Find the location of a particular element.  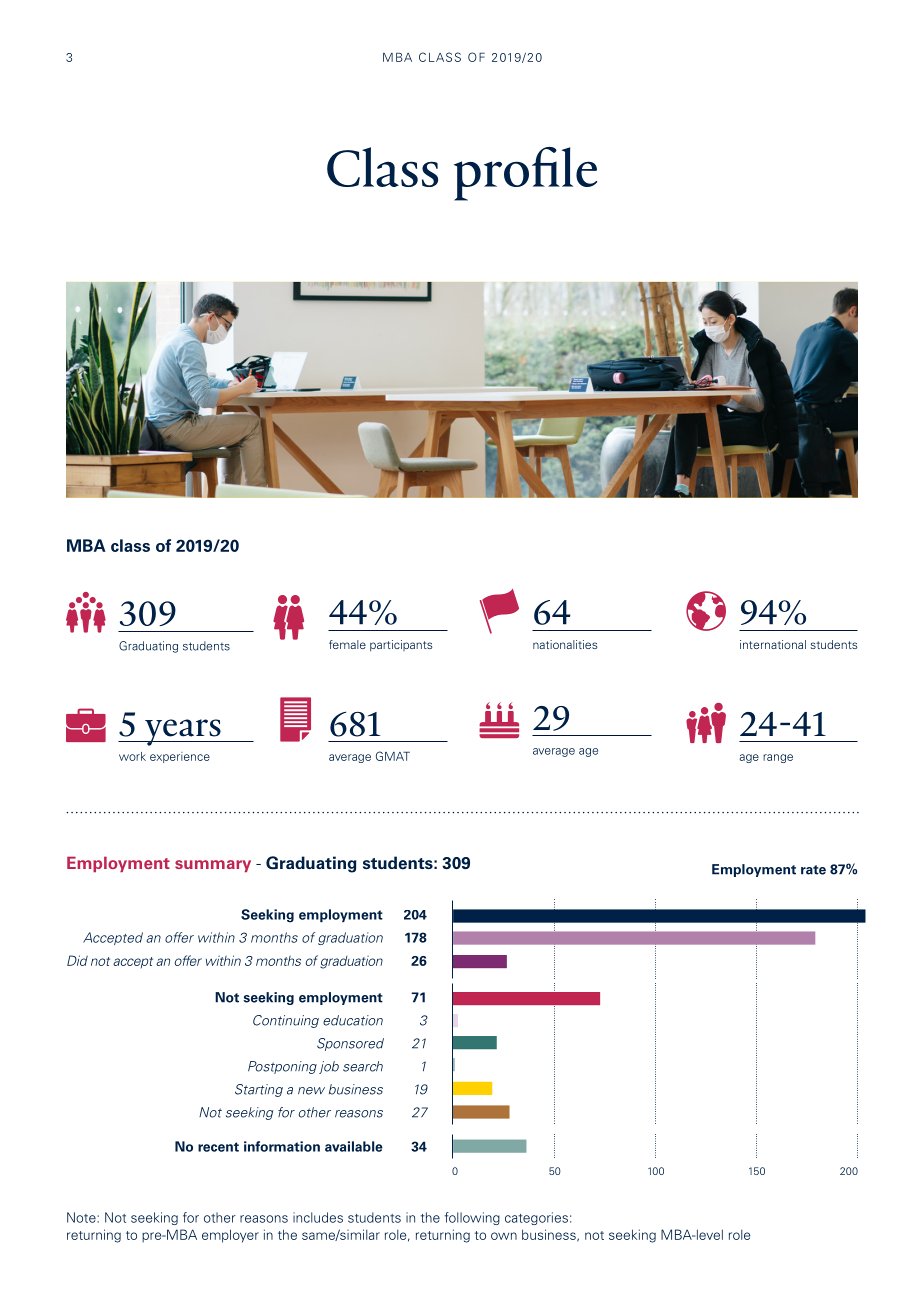

nationalities is located at coordinates (565, 644).
